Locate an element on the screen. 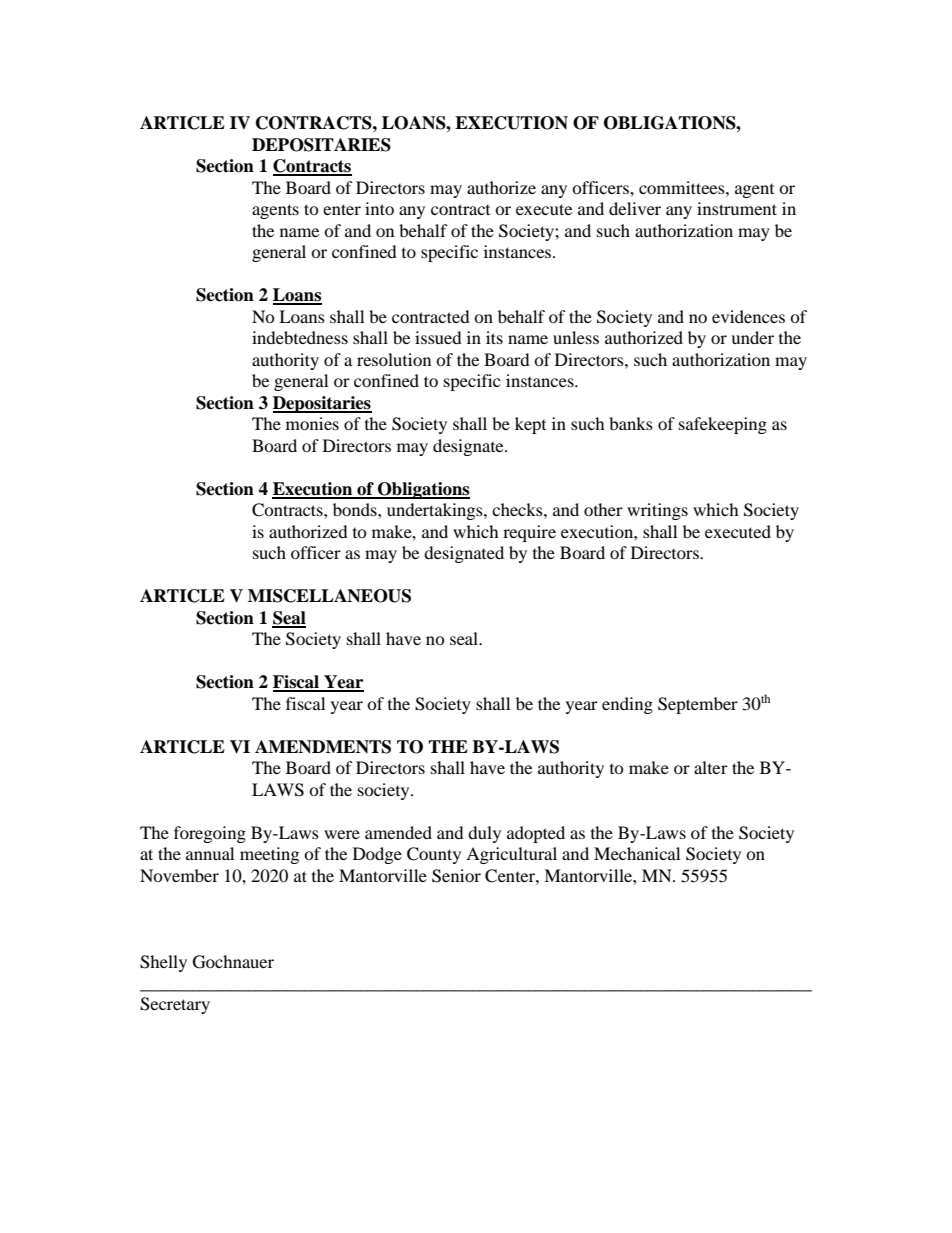  require is located at coordinates (529, 533).
